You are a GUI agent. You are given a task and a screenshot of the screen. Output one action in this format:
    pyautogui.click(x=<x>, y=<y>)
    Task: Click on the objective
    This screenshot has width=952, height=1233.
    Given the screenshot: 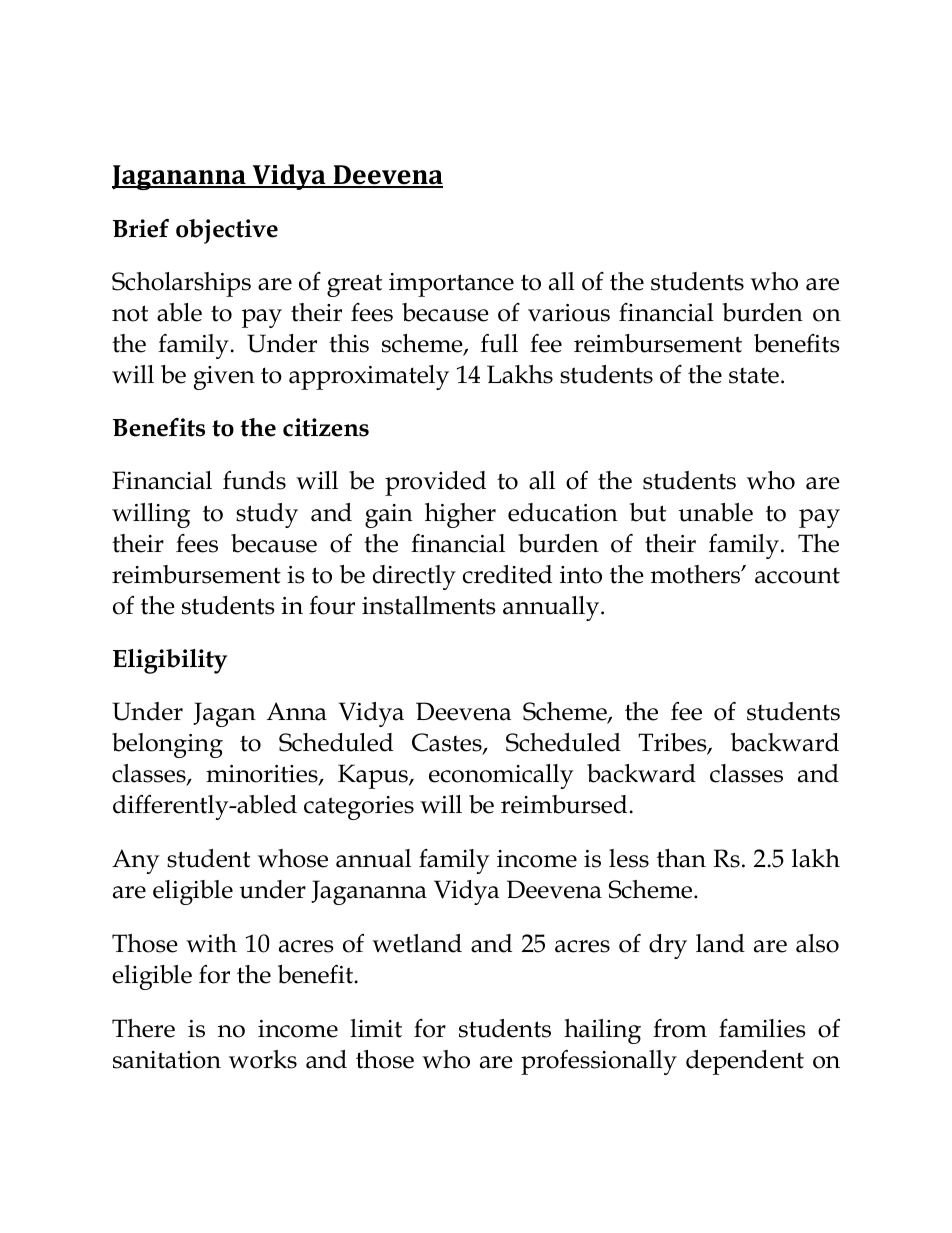 What is the action you would take?
    pyautogui.click(x=227, y=231)
